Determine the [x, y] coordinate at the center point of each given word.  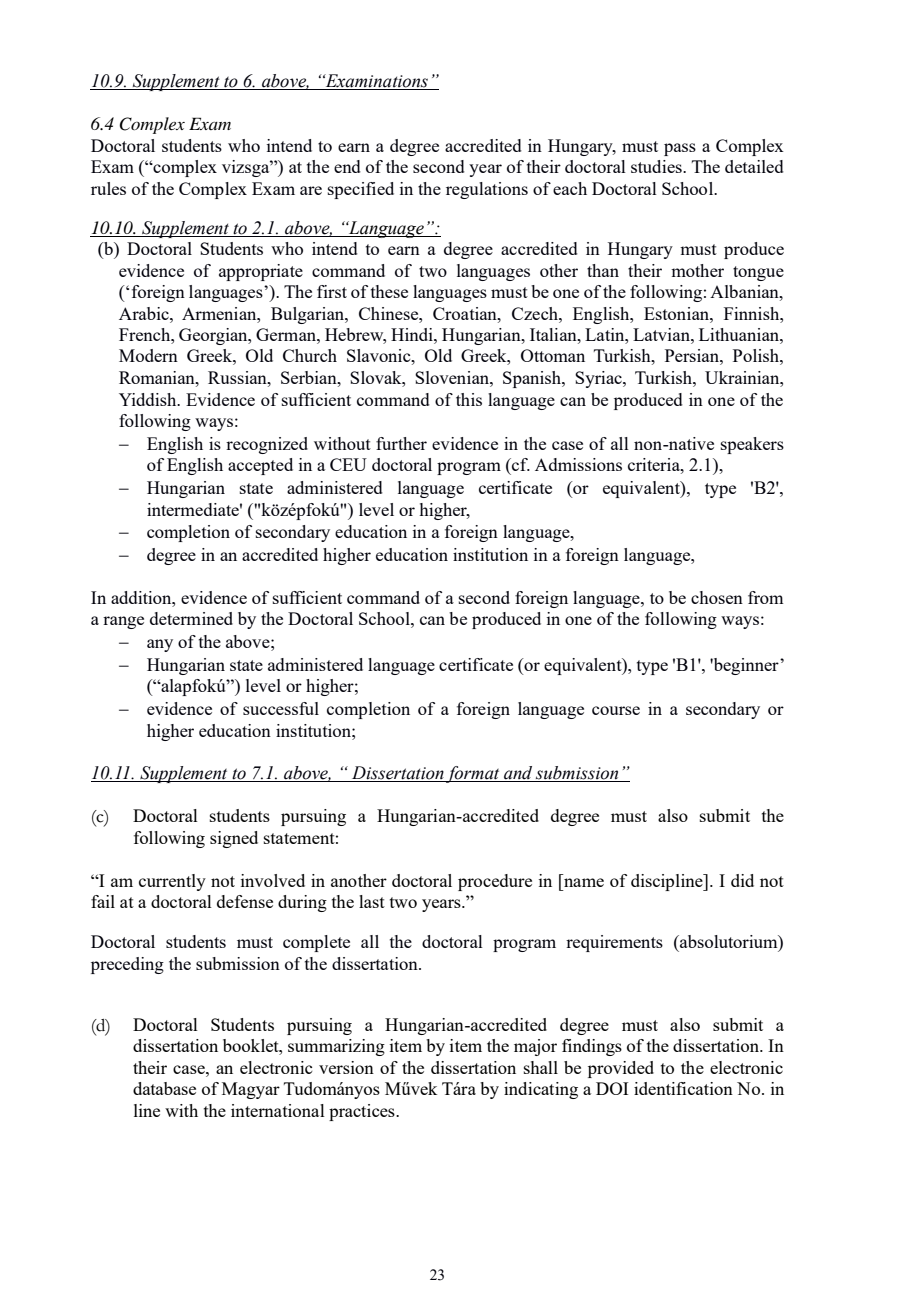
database [164, 1088]
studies [657, 166]
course [616, 710]
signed [234, 839]
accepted [260, 466]
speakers [752, 445]
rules [108, 188]
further [401, 443]
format [473, 774]
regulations [487, 190]
